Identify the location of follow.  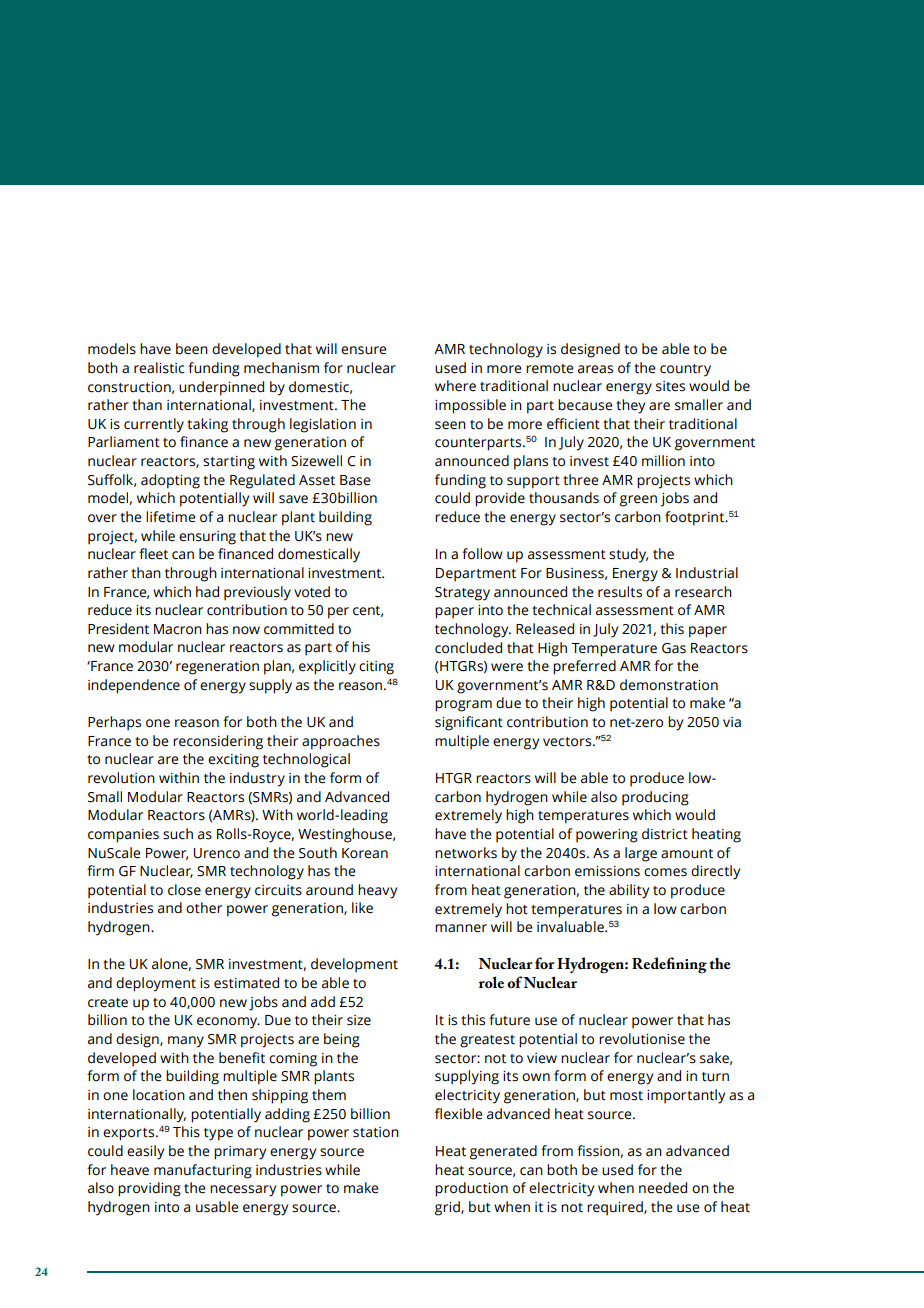
(482, 554).
